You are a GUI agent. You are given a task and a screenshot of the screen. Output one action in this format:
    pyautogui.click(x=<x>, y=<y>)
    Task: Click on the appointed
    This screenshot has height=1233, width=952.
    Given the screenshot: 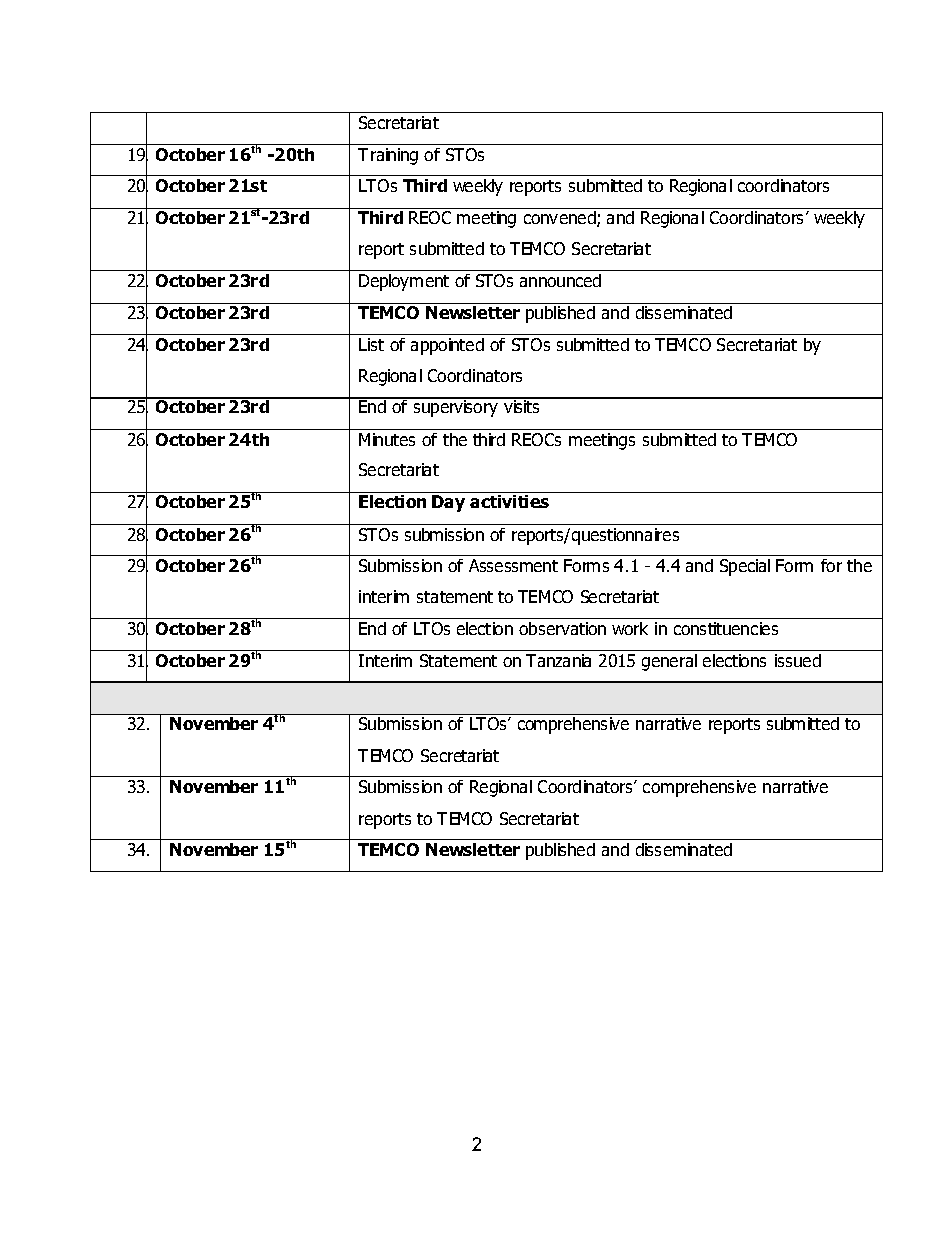 What is the action you would take?
    pyautogui.click(x=447, y=346)
